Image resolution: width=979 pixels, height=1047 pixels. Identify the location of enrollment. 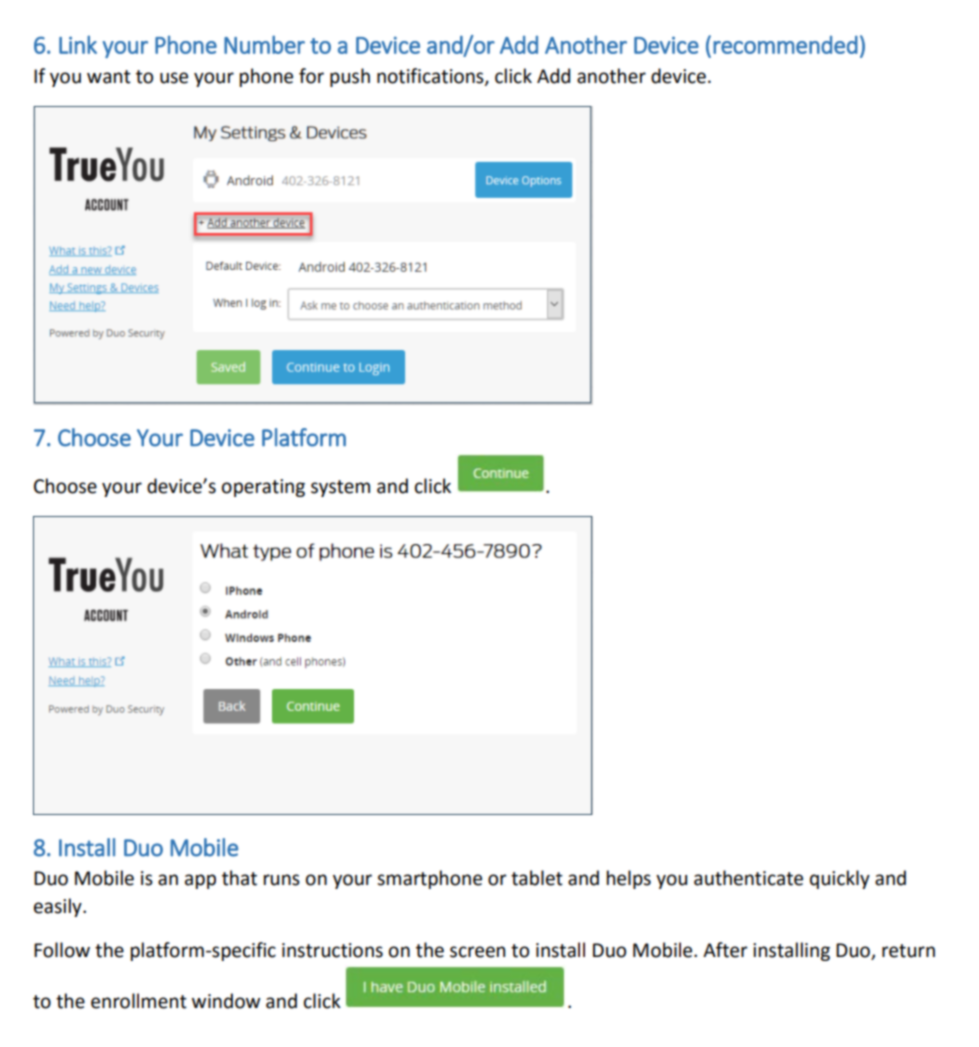
(139, 1001).
